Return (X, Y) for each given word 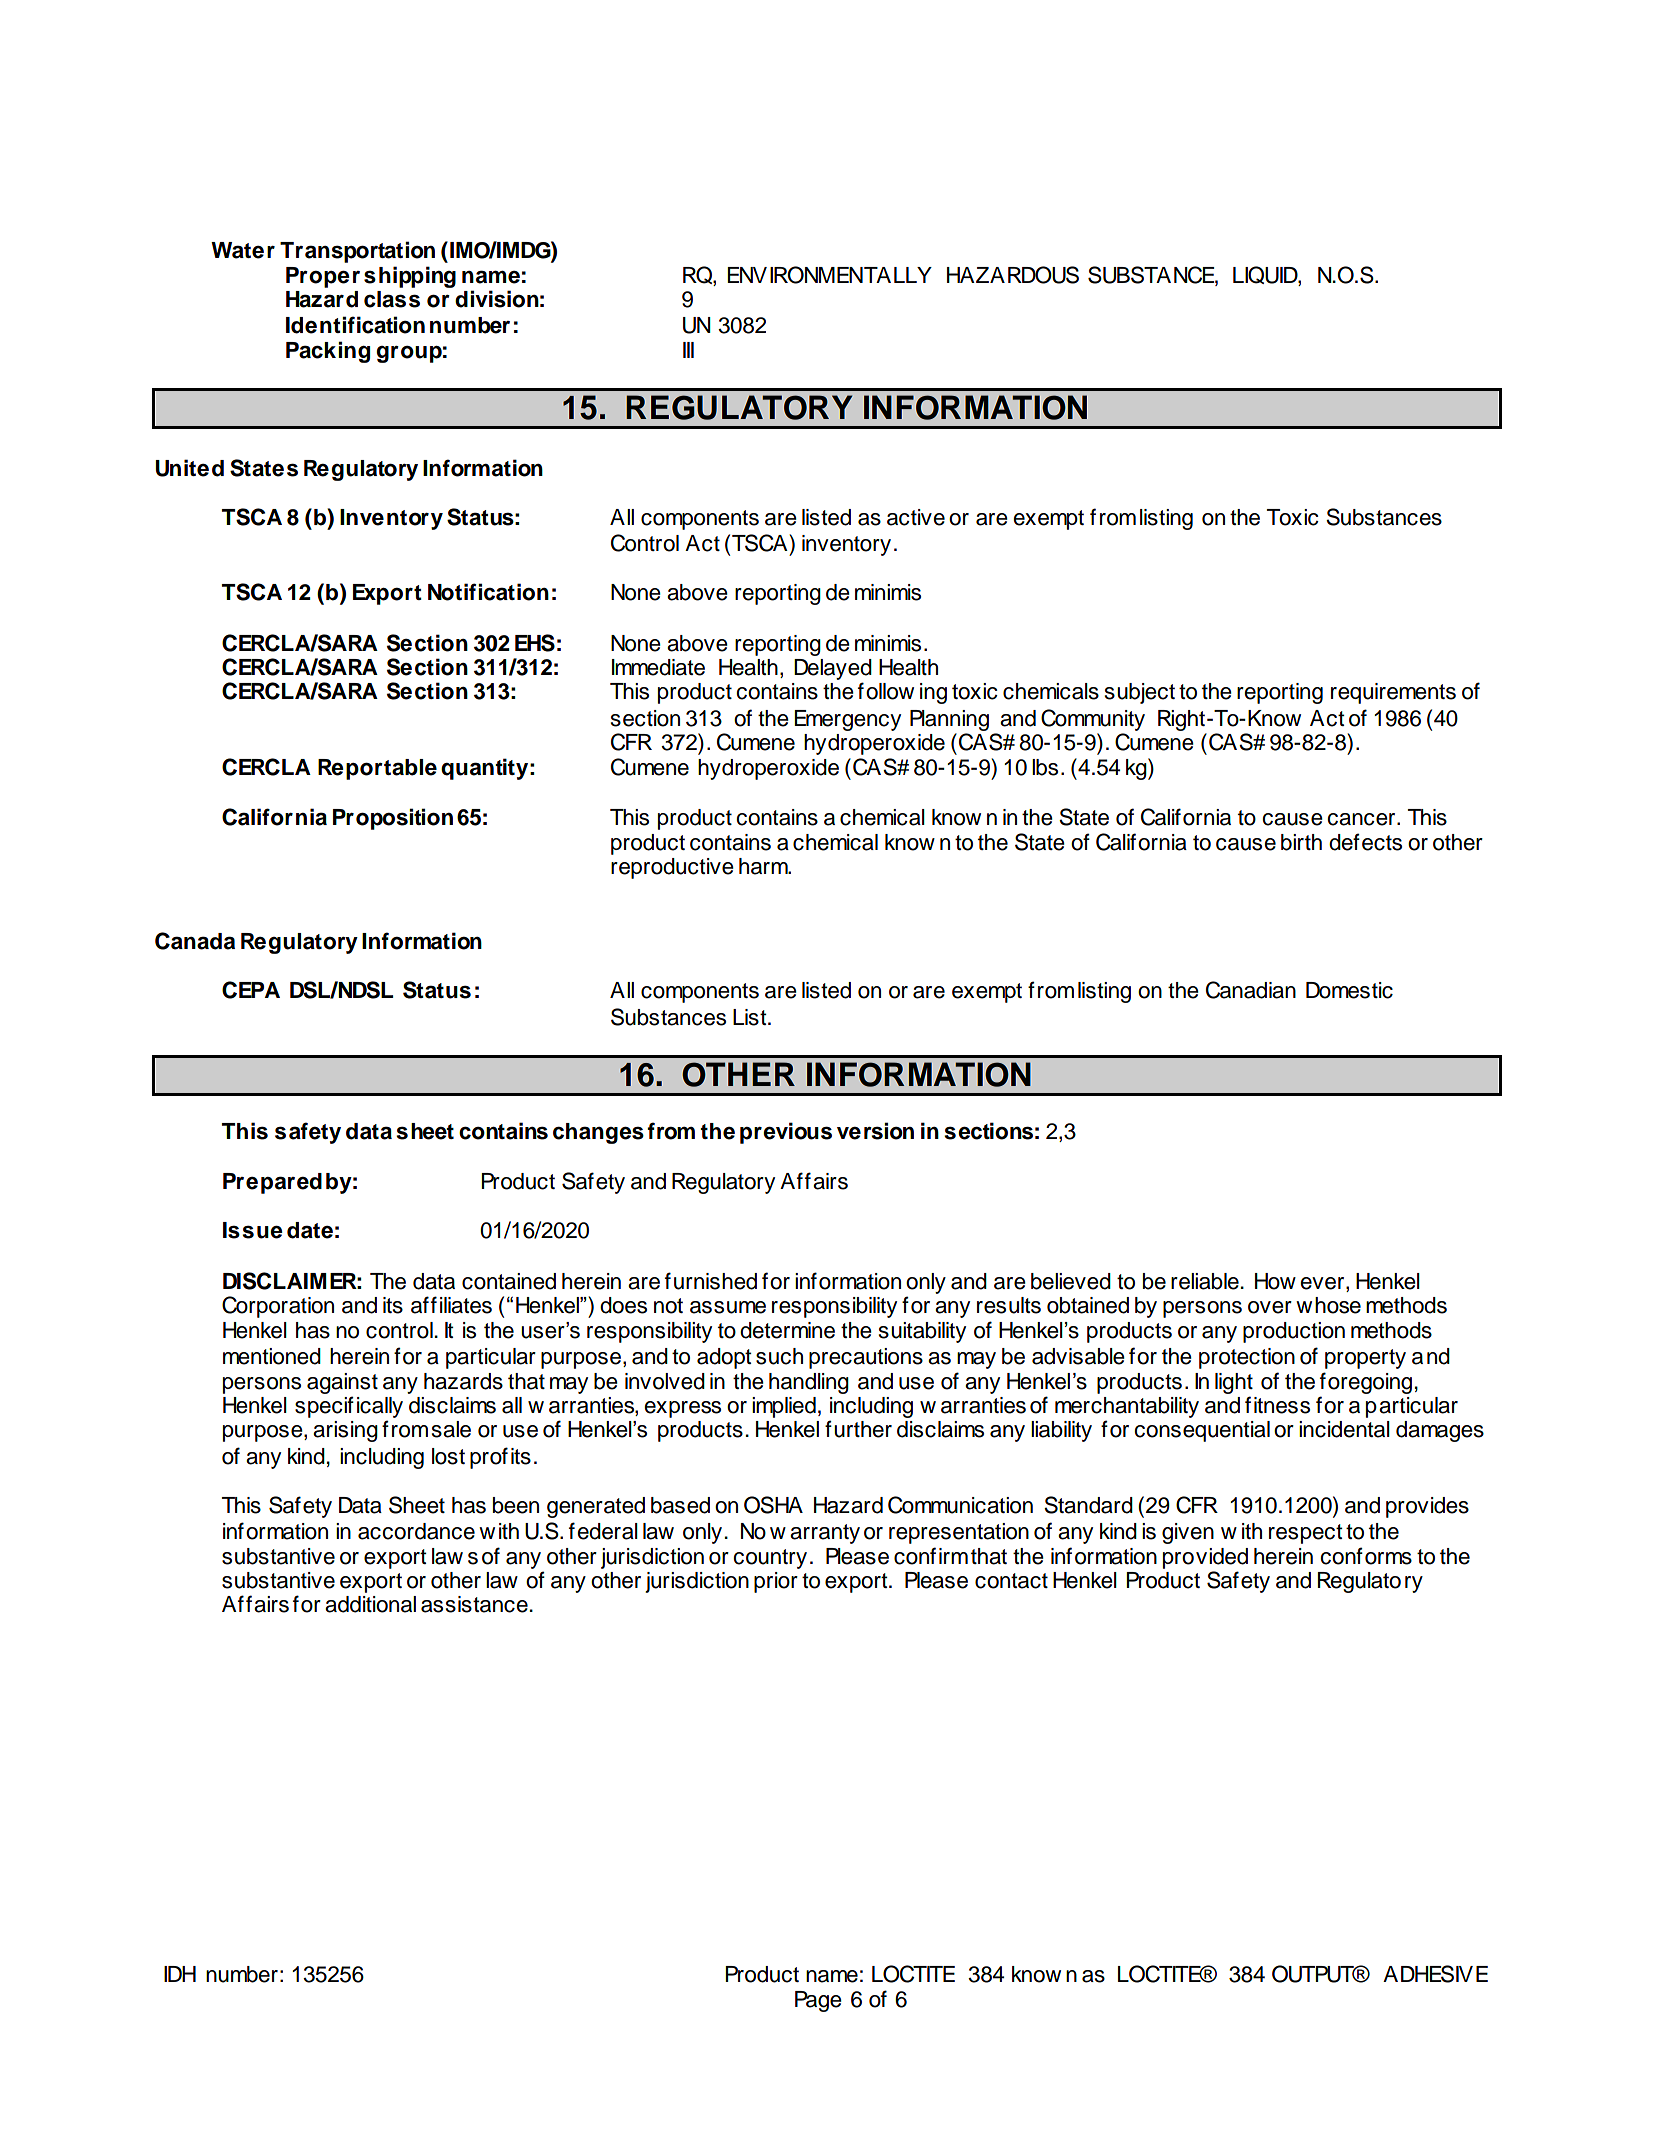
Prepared (272, 1183)
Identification (355, 325)
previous (786, 1133)
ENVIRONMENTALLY (829, 275)
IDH (180, 1974)
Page (818, 2001)
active (916, 517)
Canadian (1251, 990)
